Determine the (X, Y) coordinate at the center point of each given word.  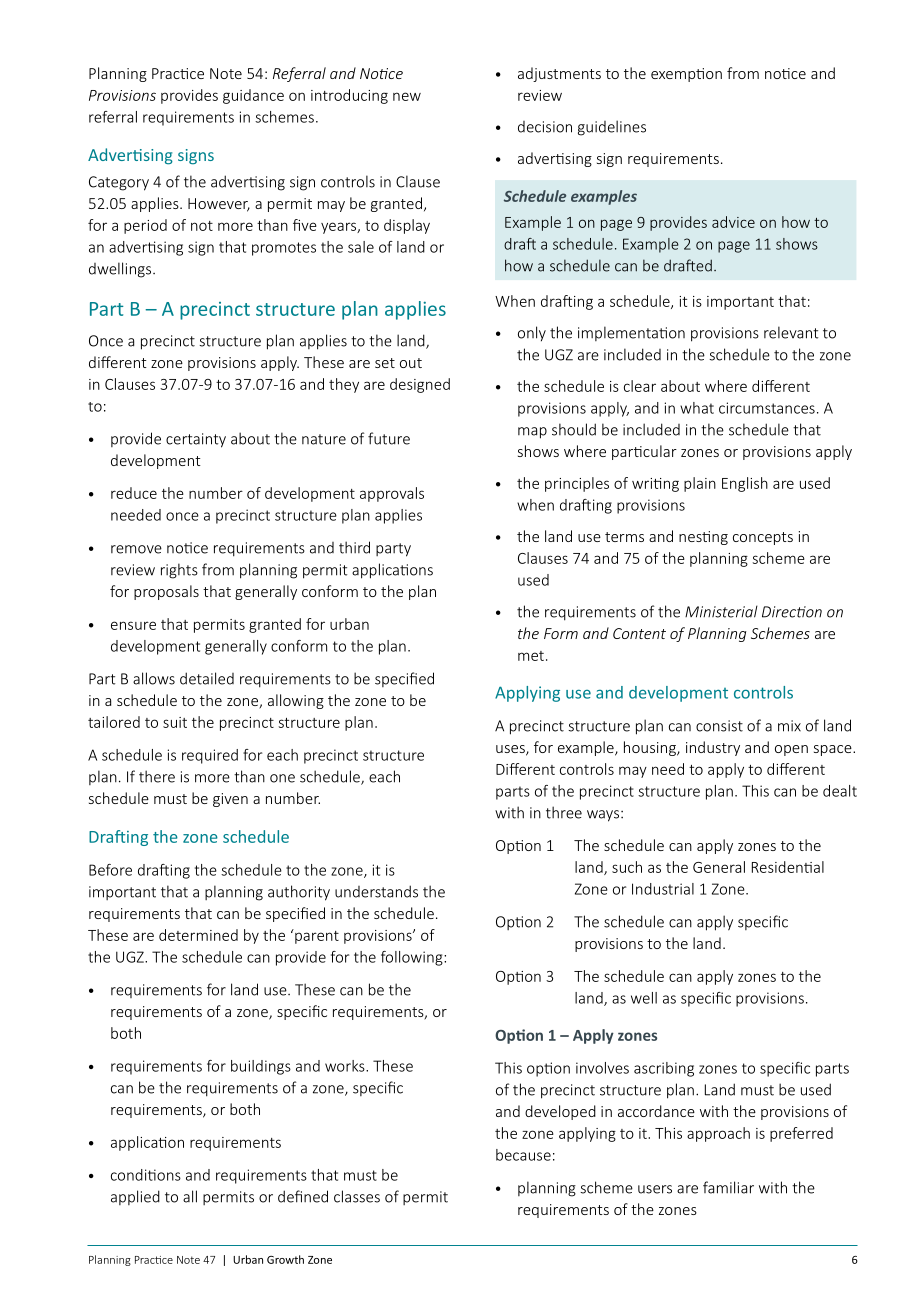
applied (135, 1197)
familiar (728, 1187)
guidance (253, 96)
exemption (686, 75)
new (407, 96)
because (523, 1155)
